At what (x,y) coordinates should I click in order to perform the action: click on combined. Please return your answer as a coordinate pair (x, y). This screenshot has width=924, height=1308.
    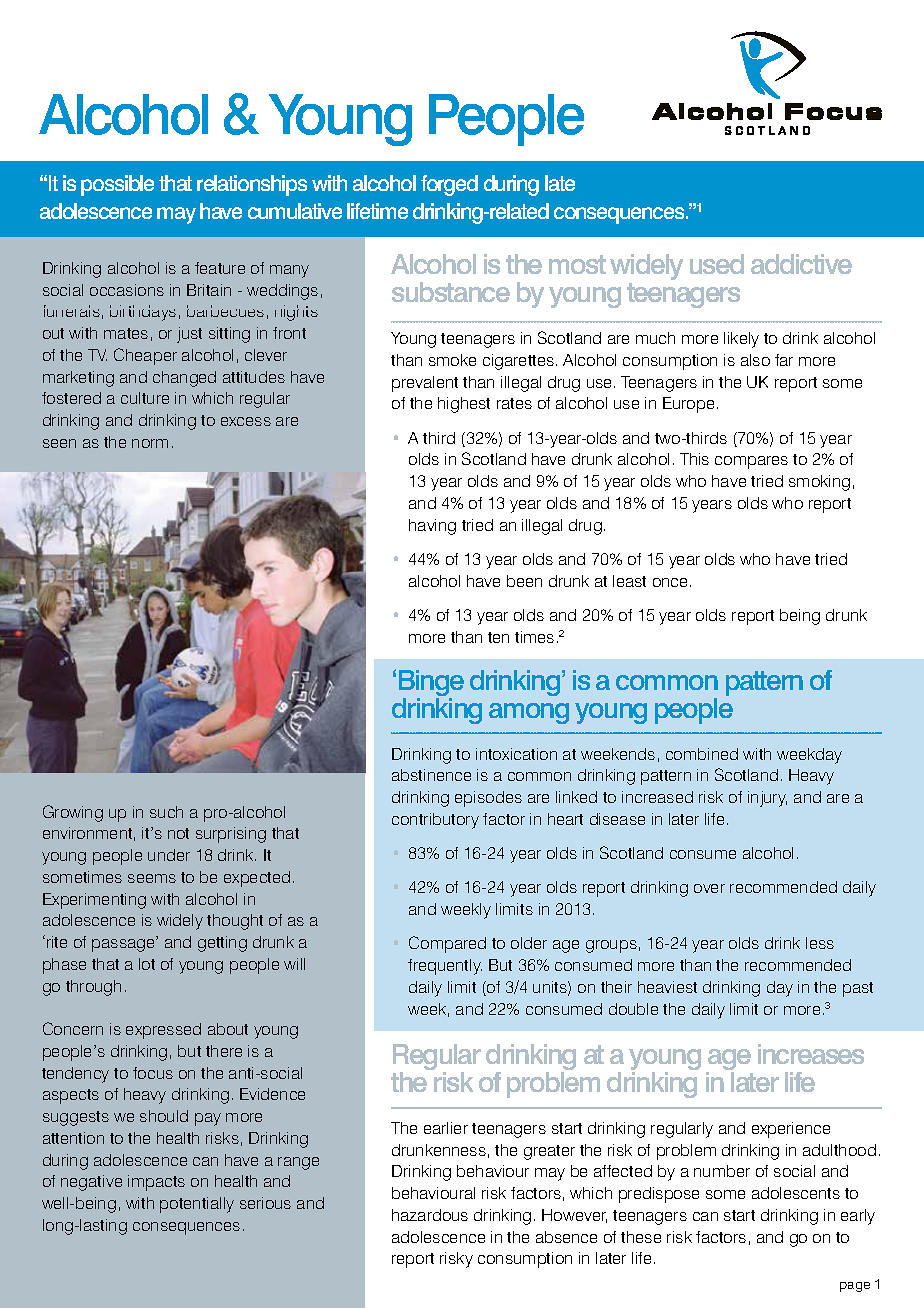
    Looking at the image, I should click on (702, 754).
